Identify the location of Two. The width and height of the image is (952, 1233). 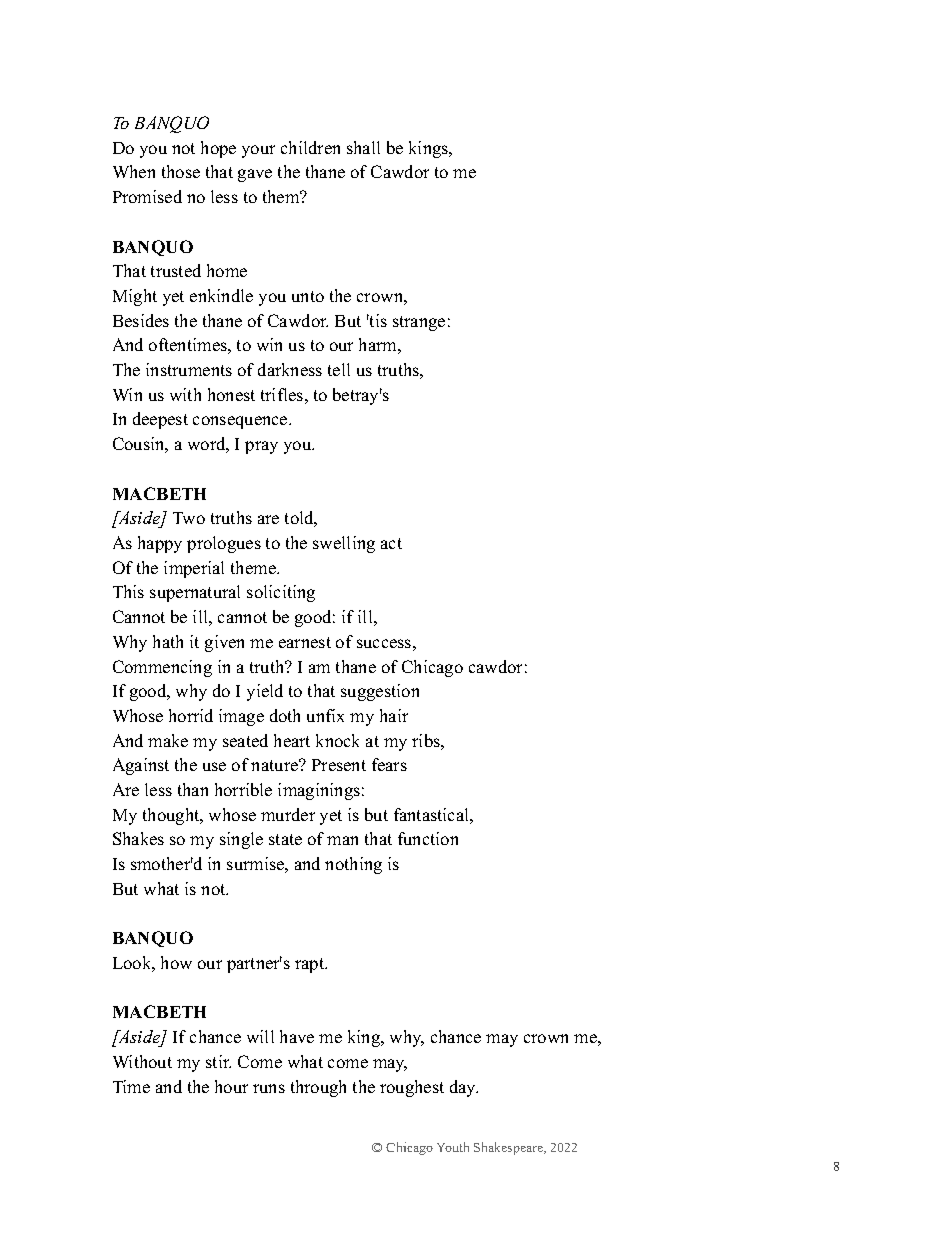
(189, 518).
